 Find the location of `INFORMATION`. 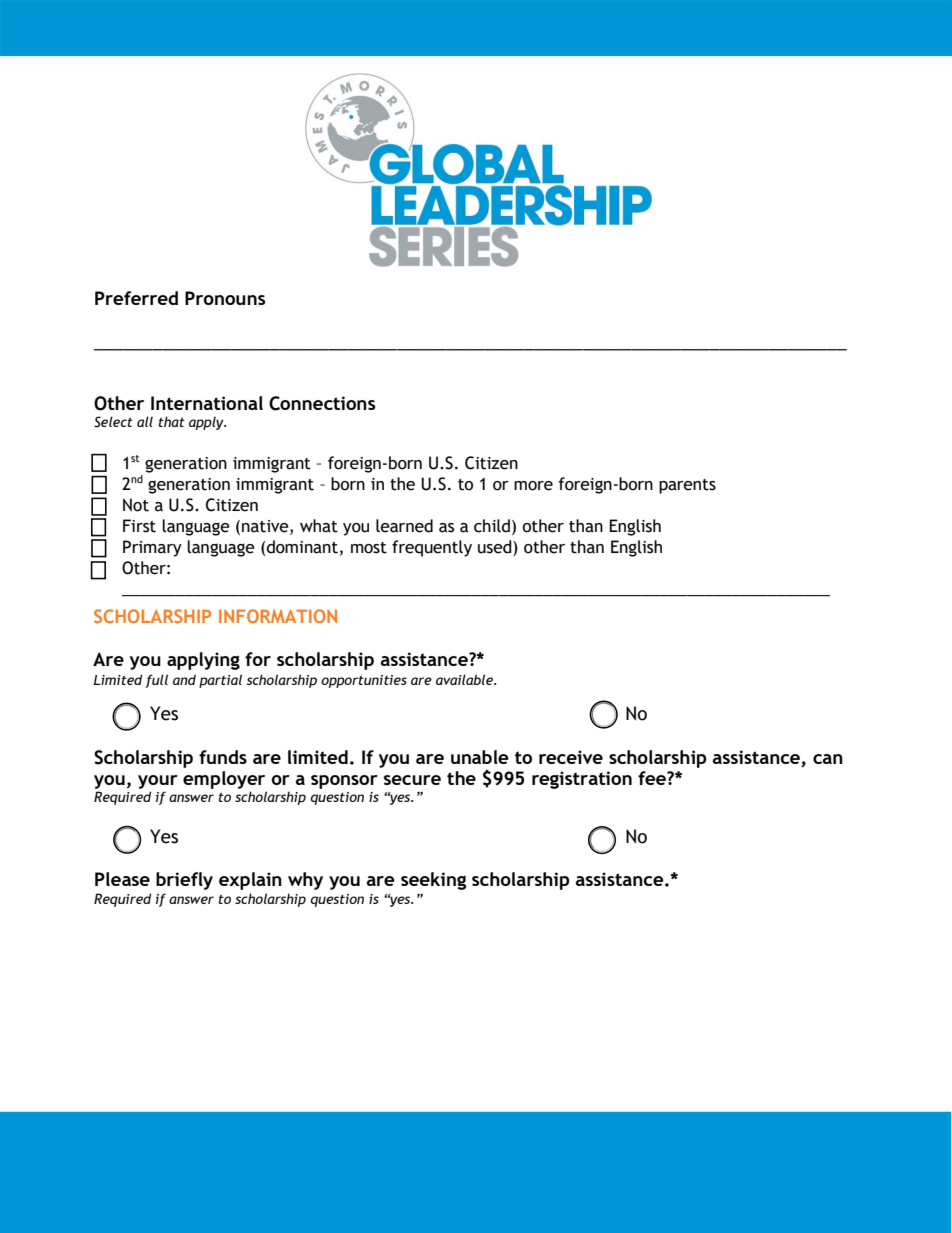

INFORMATION is located at coordinates (278, 616).
